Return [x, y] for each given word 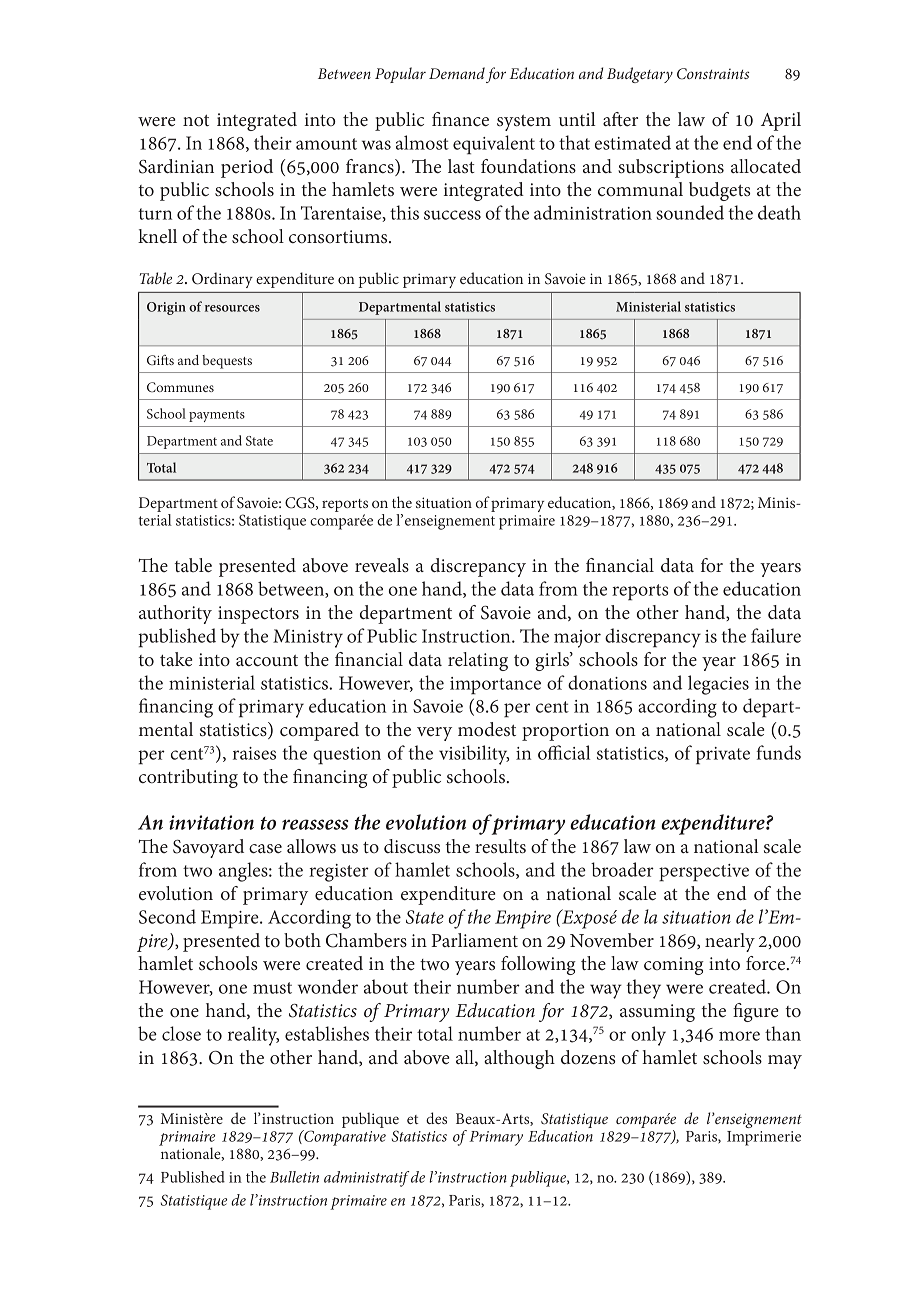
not [196, 121]
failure [776, 635]
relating [478, 661]
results [500, 846]
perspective [704, 873]
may [785, 1062]
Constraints [713, 74]
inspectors [258, 615]
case [265, 849]
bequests [227, 362]
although [519, 1059]
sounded [690, 212]
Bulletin [294, 1177]
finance [460, 119]
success [452, 215]
